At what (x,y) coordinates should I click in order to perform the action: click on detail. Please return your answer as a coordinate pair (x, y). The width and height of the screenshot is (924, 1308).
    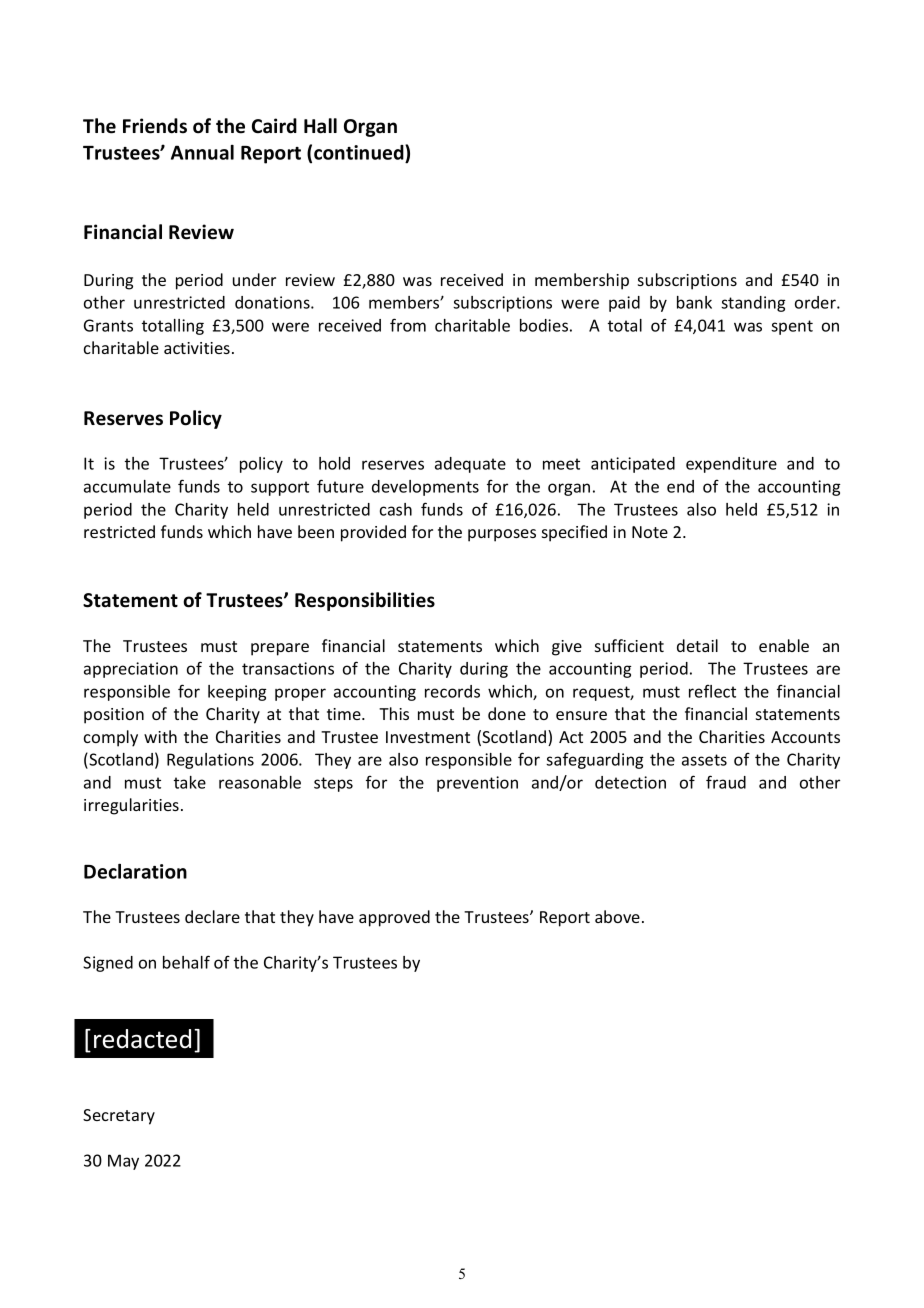
    Looking at the image, I should click on (697, 645).
